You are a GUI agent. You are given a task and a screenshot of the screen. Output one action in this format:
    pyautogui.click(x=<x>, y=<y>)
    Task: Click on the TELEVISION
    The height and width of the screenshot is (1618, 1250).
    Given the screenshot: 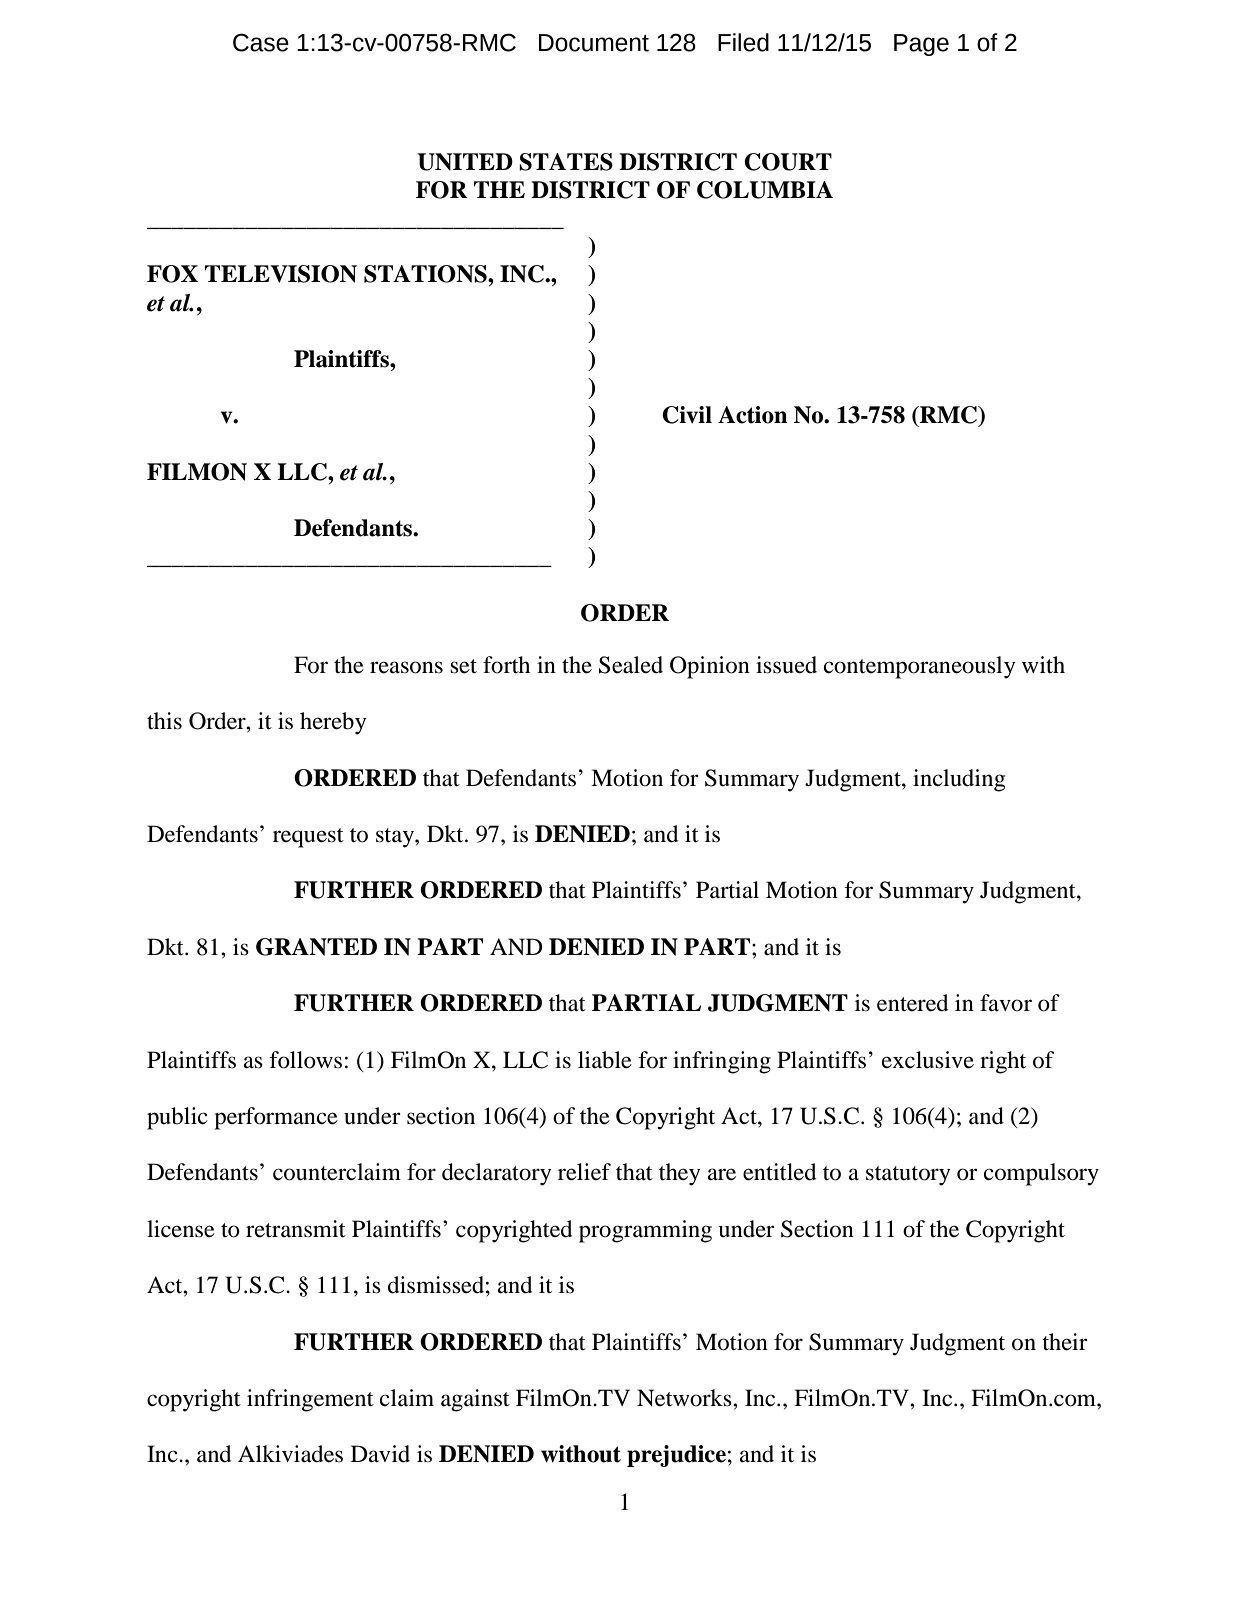 What is the action you would take?
    pyautogui.click(x=281, y=274)
